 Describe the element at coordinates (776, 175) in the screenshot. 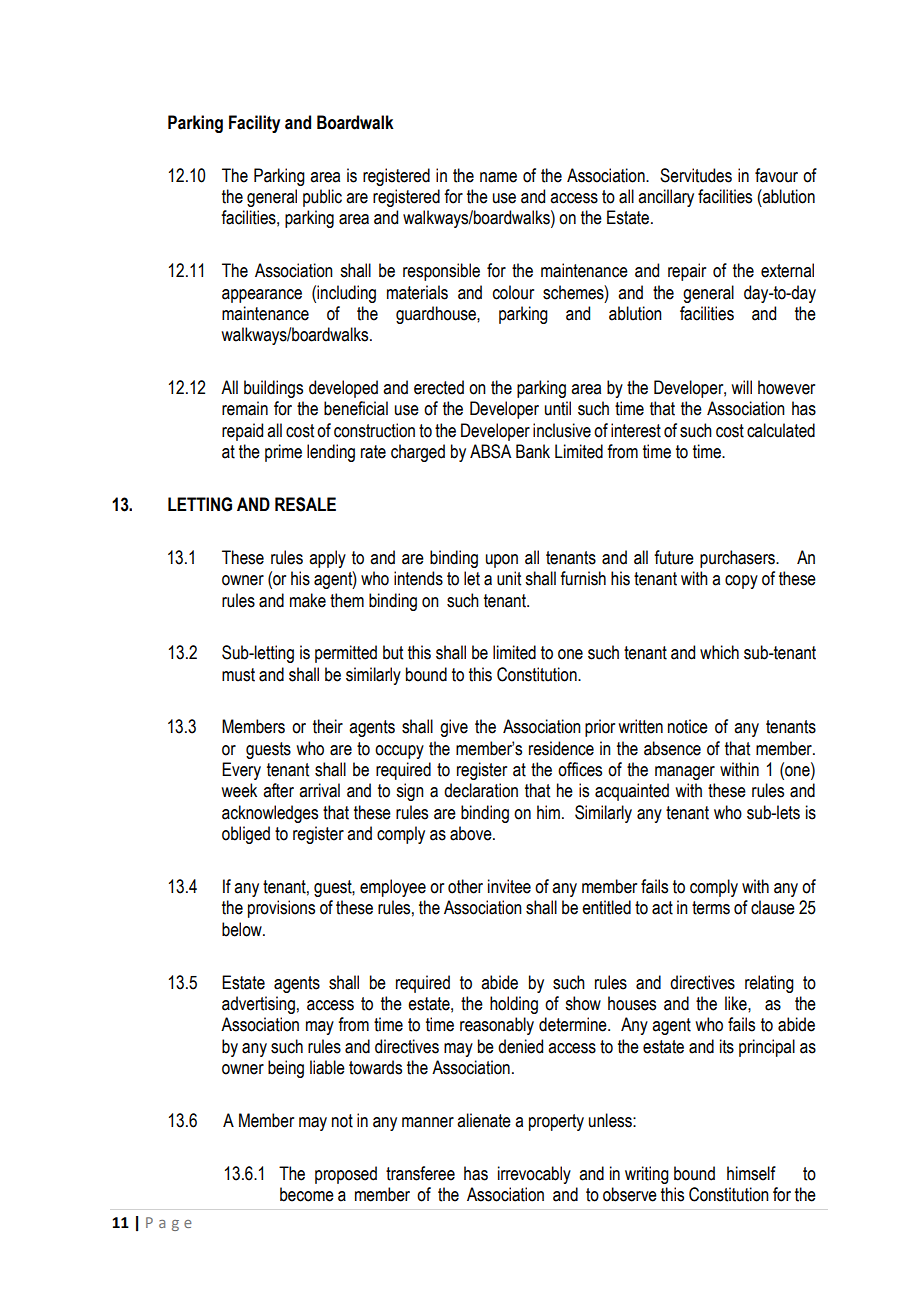

I see `favour` at that location.
